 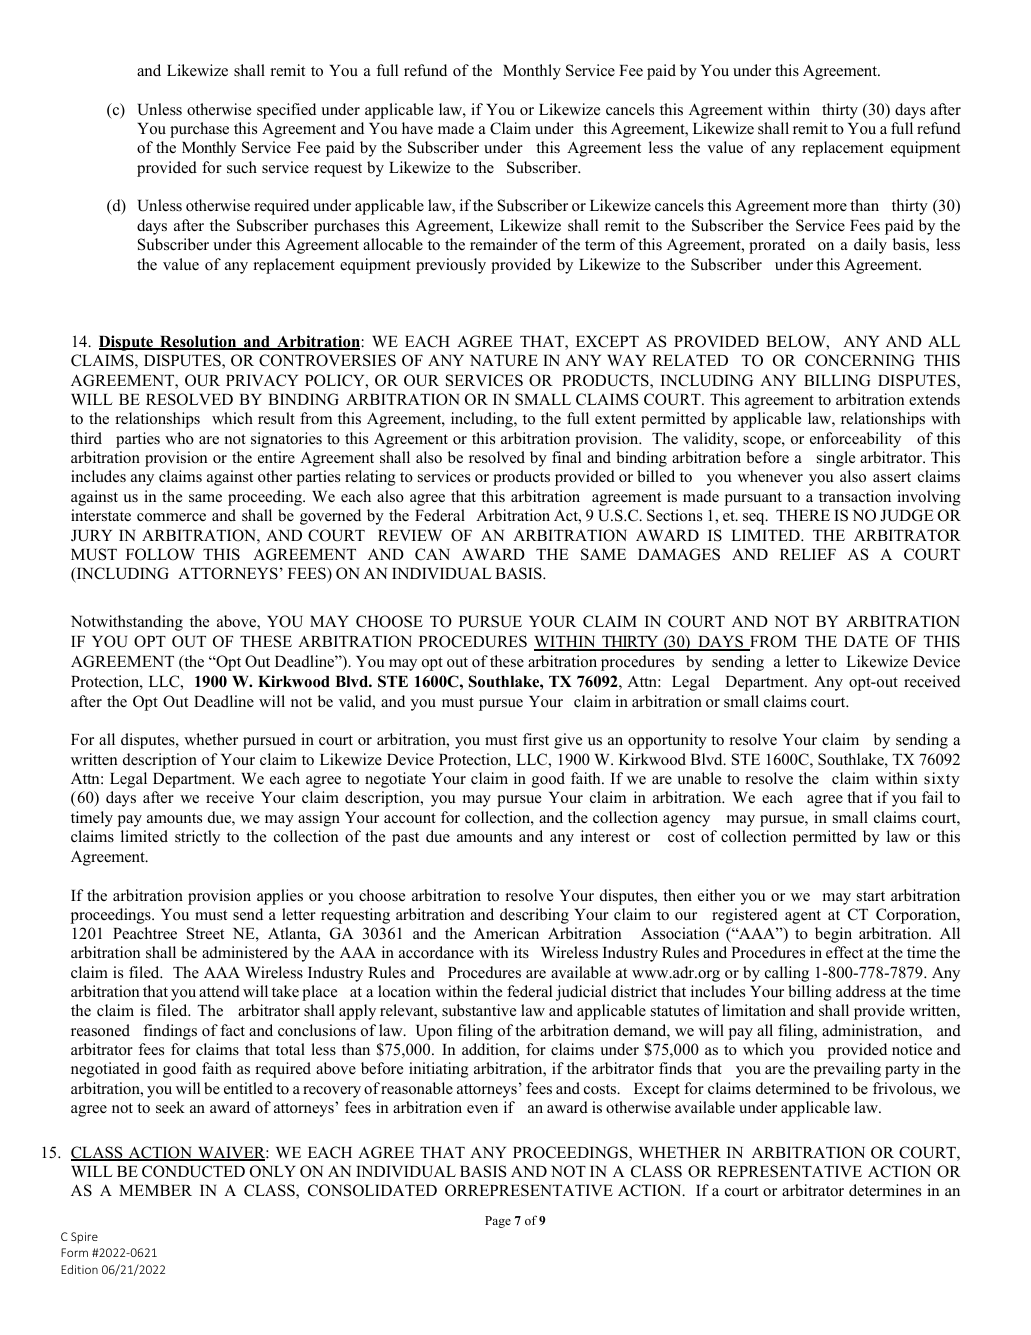 I want to click on prevailing, so click(x=847, y=1070).
